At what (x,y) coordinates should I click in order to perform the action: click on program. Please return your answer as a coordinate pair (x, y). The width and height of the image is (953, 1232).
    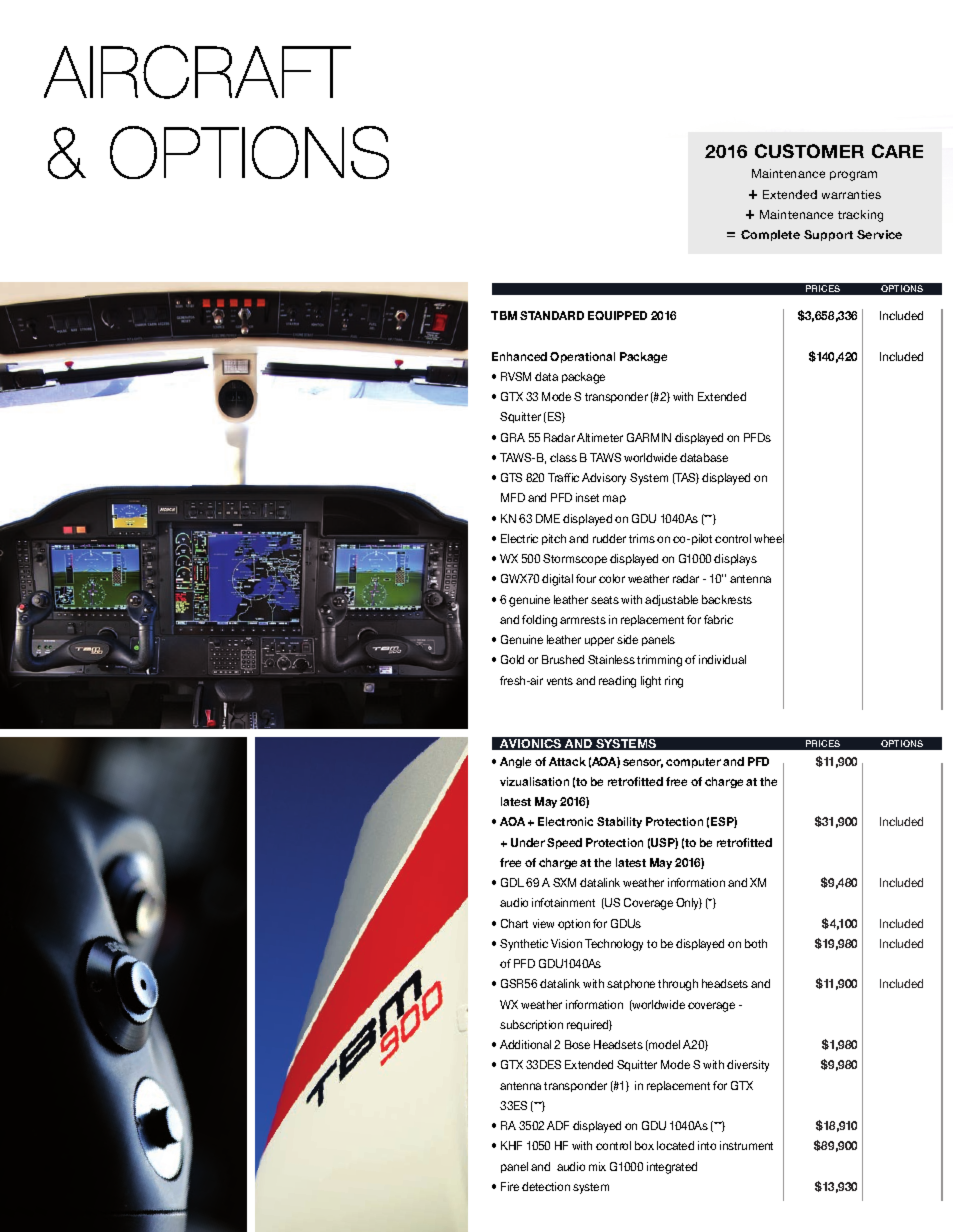
    Looking at the image, I should click on (853, 176).
